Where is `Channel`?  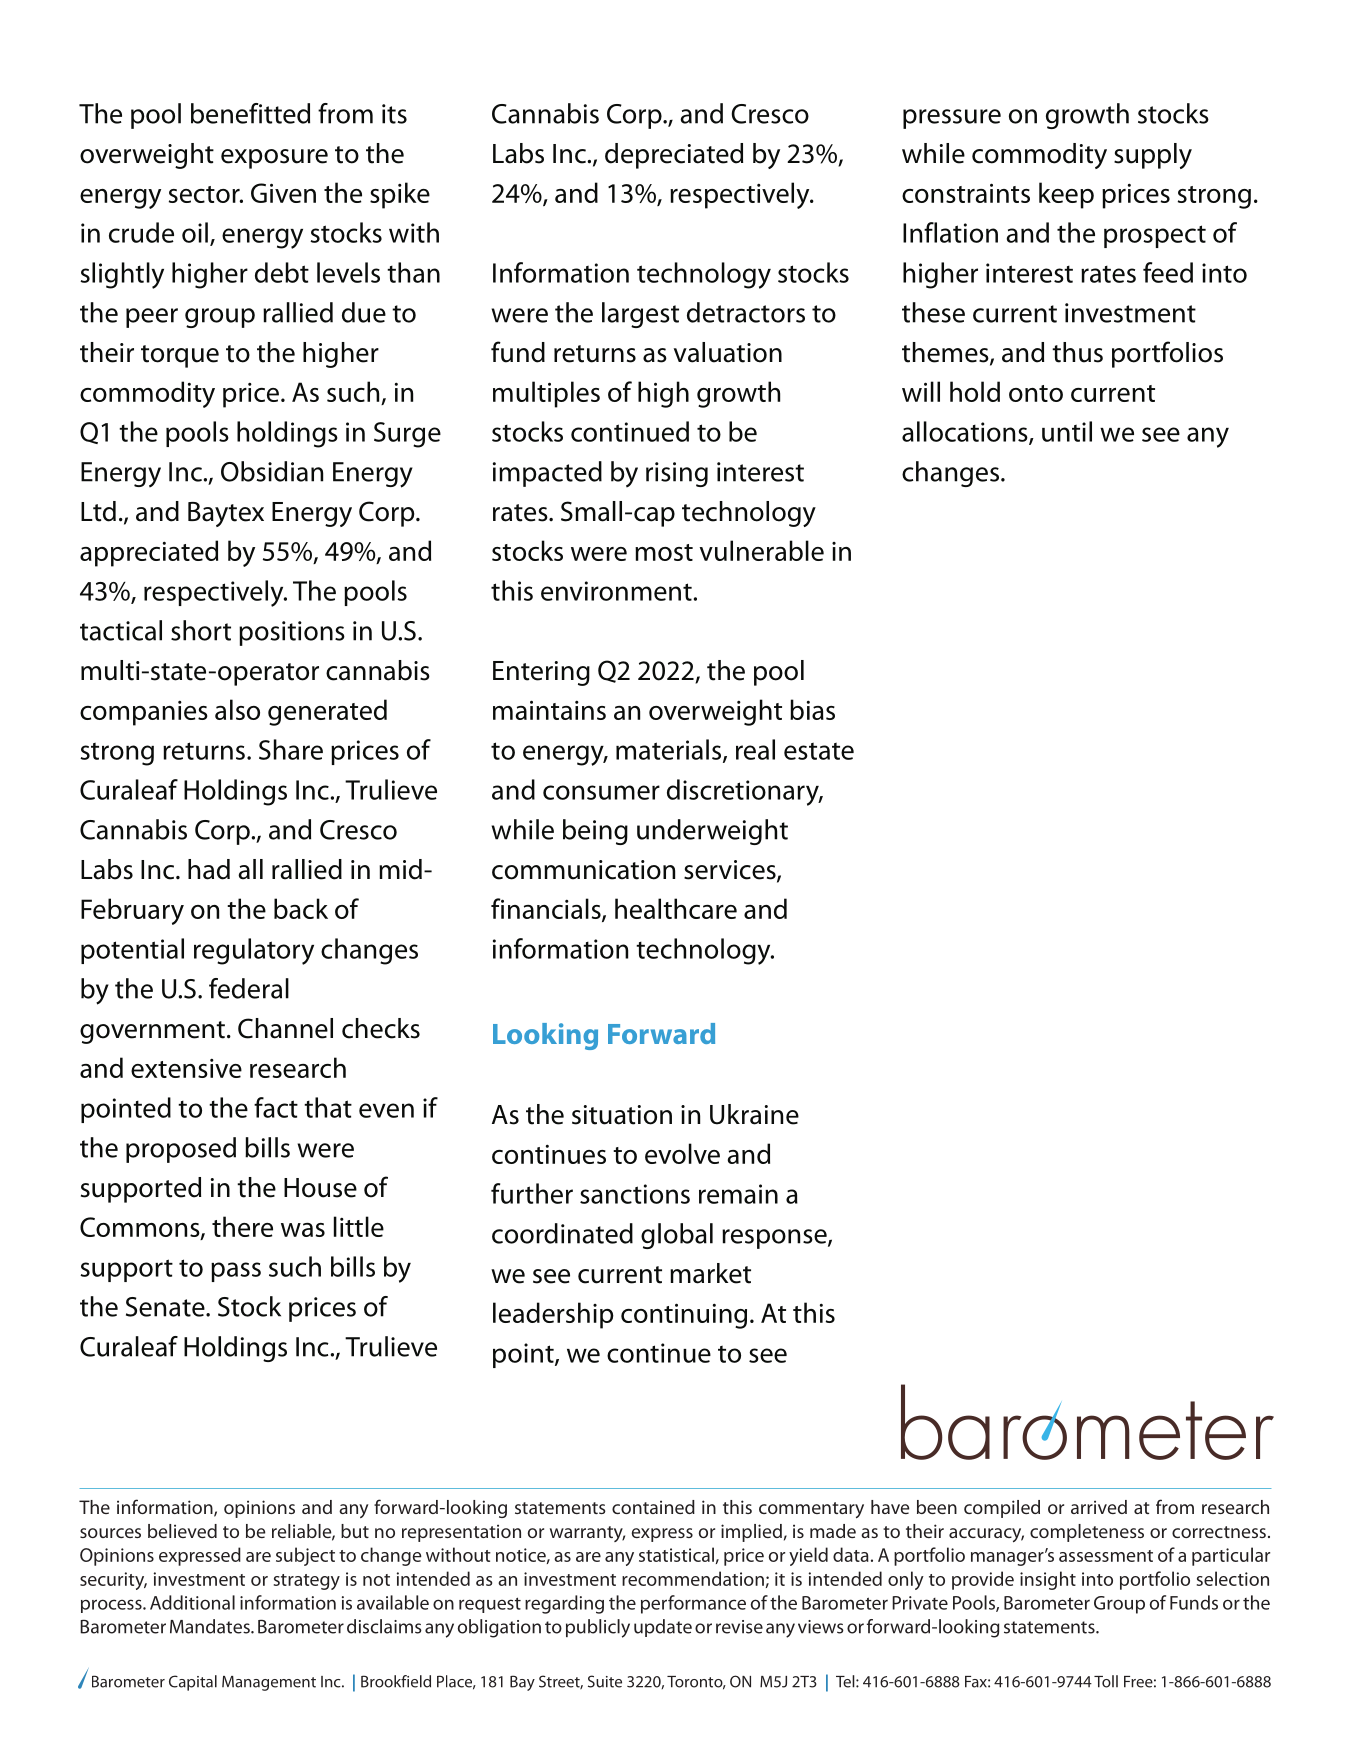
Channel is located at coordinates (285, 1028).
